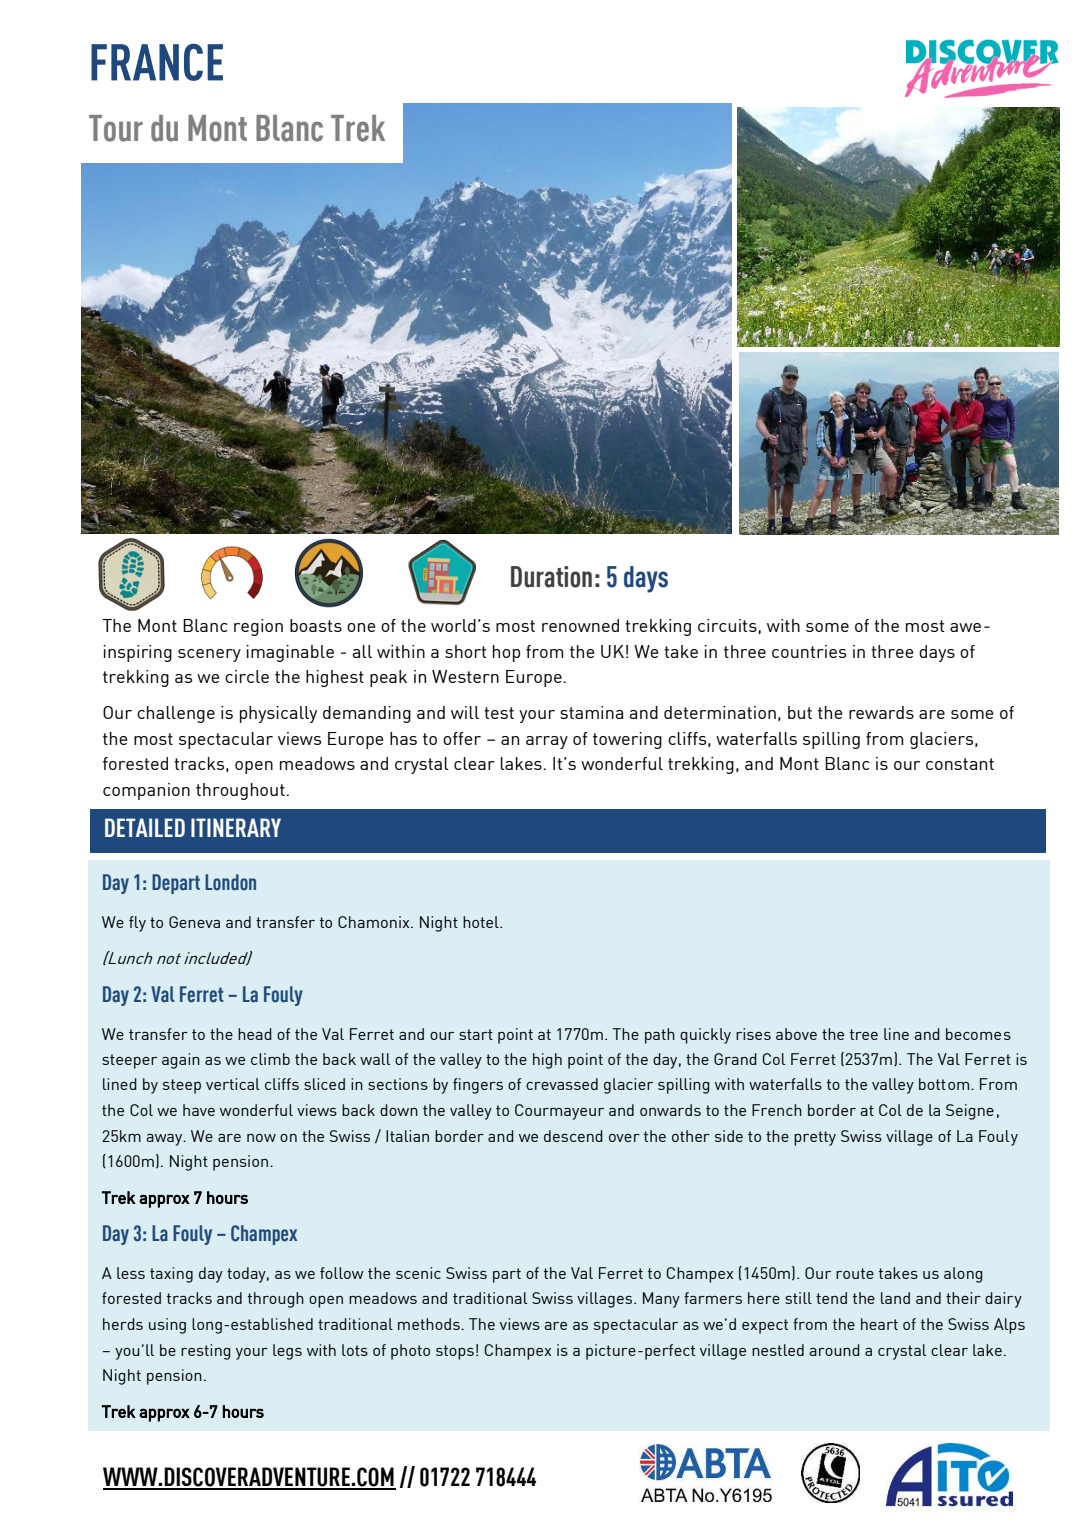 This page has height=1533, width=1084. Describe the element at coordinates (580, 625) in the page. I see `renowned` at that location.
